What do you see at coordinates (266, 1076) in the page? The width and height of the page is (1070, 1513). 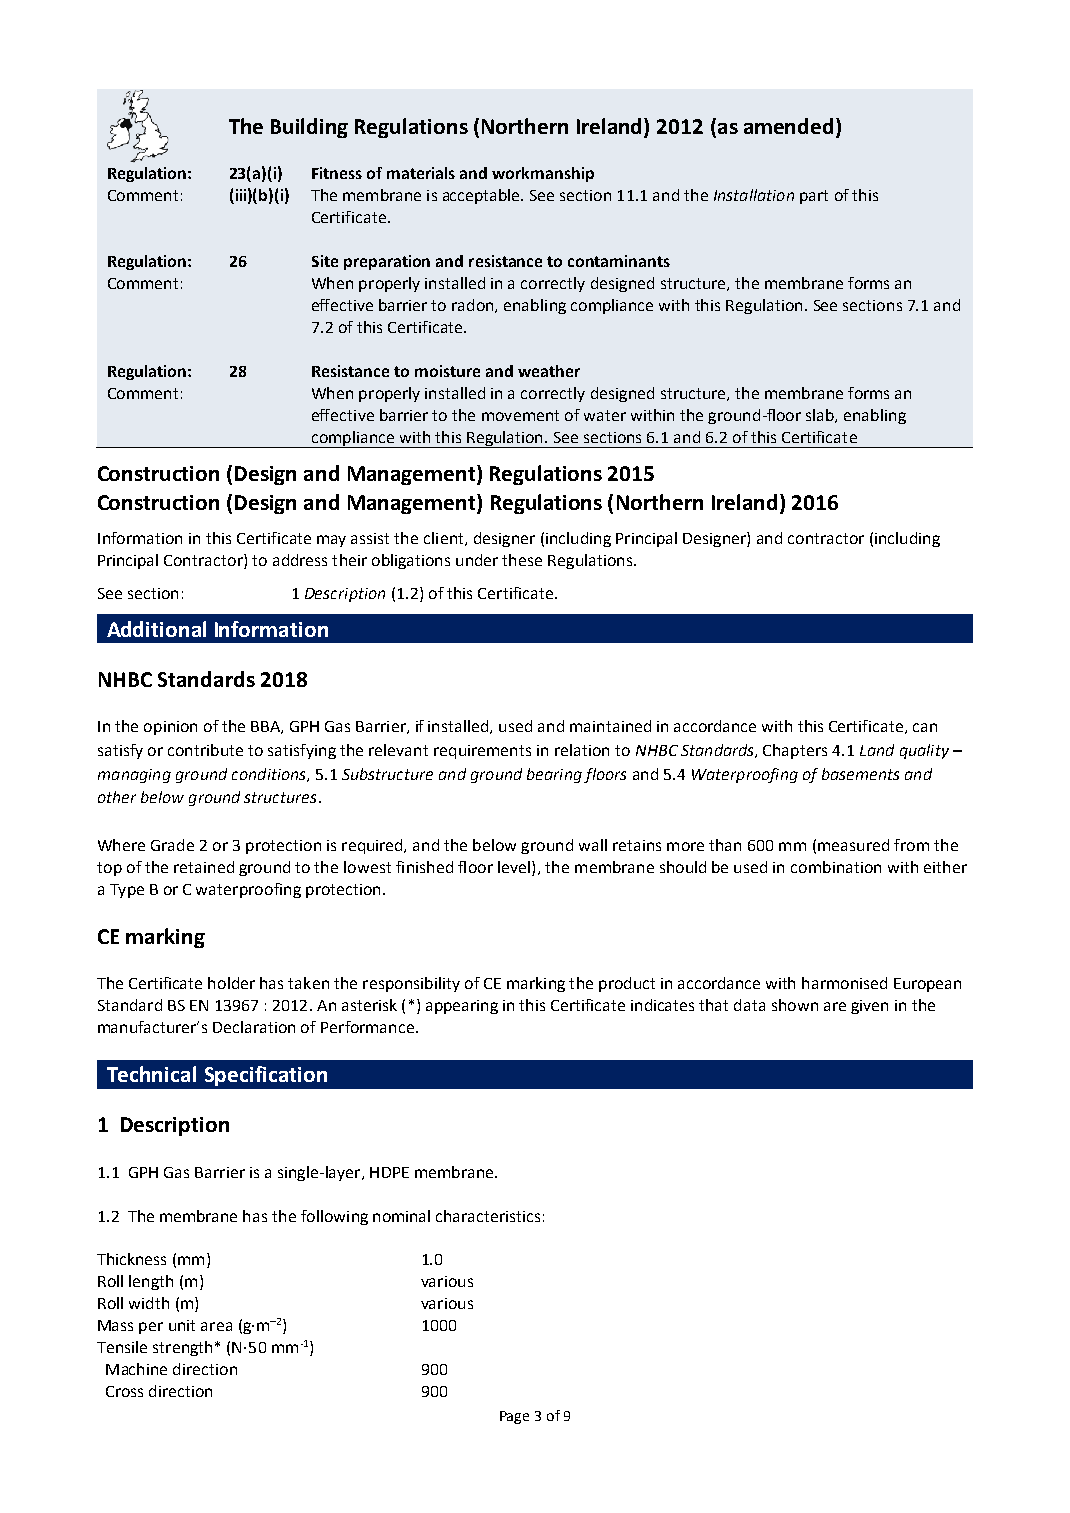 I see `Specification` at bounding box center [266, 1076].
